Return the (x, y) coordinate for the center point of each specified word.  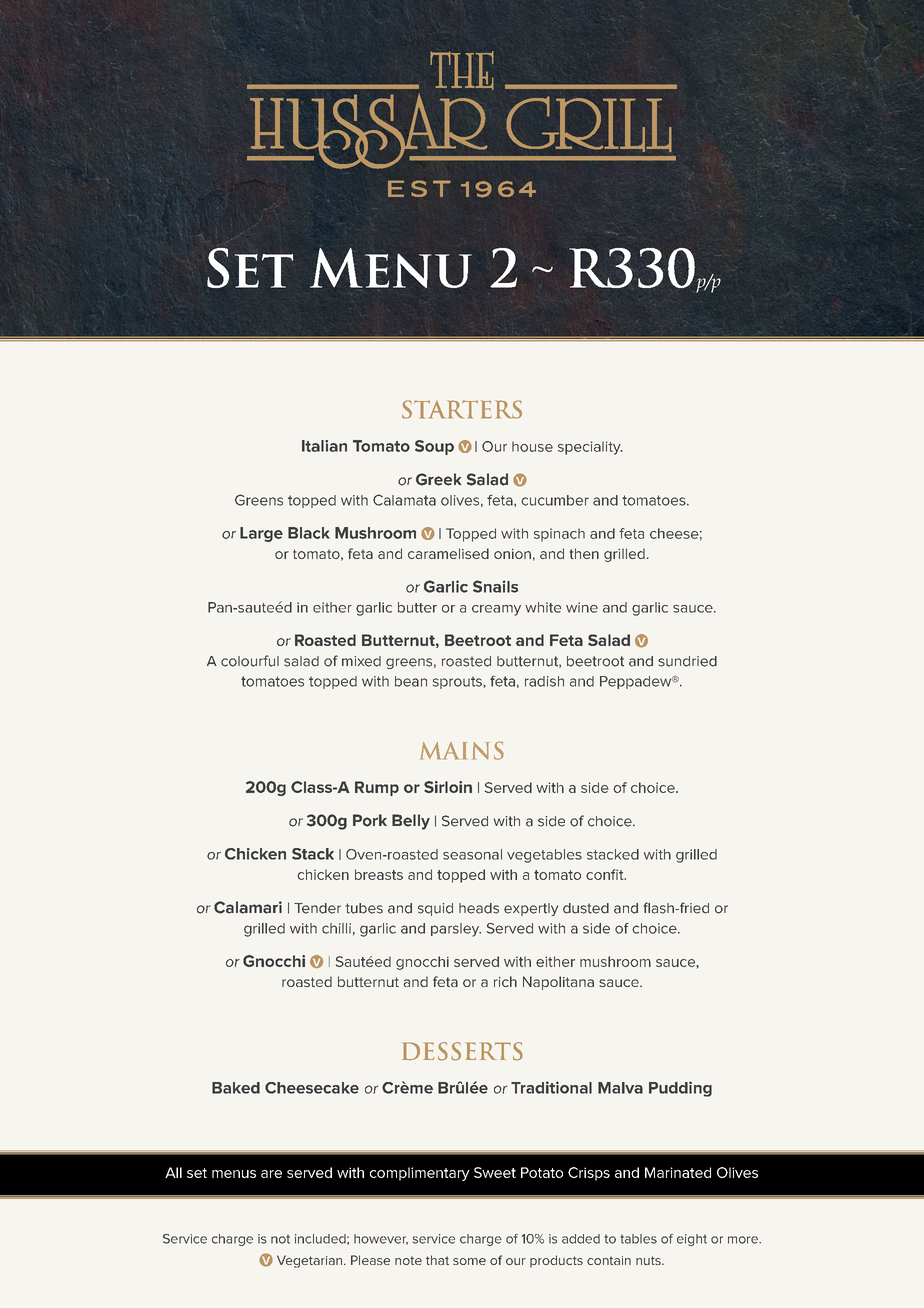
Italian (324, 446)
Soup (434, 447)
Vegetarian (311, 1261)
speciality (590, 448)
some (469, 1261)
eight (692, 1240)
